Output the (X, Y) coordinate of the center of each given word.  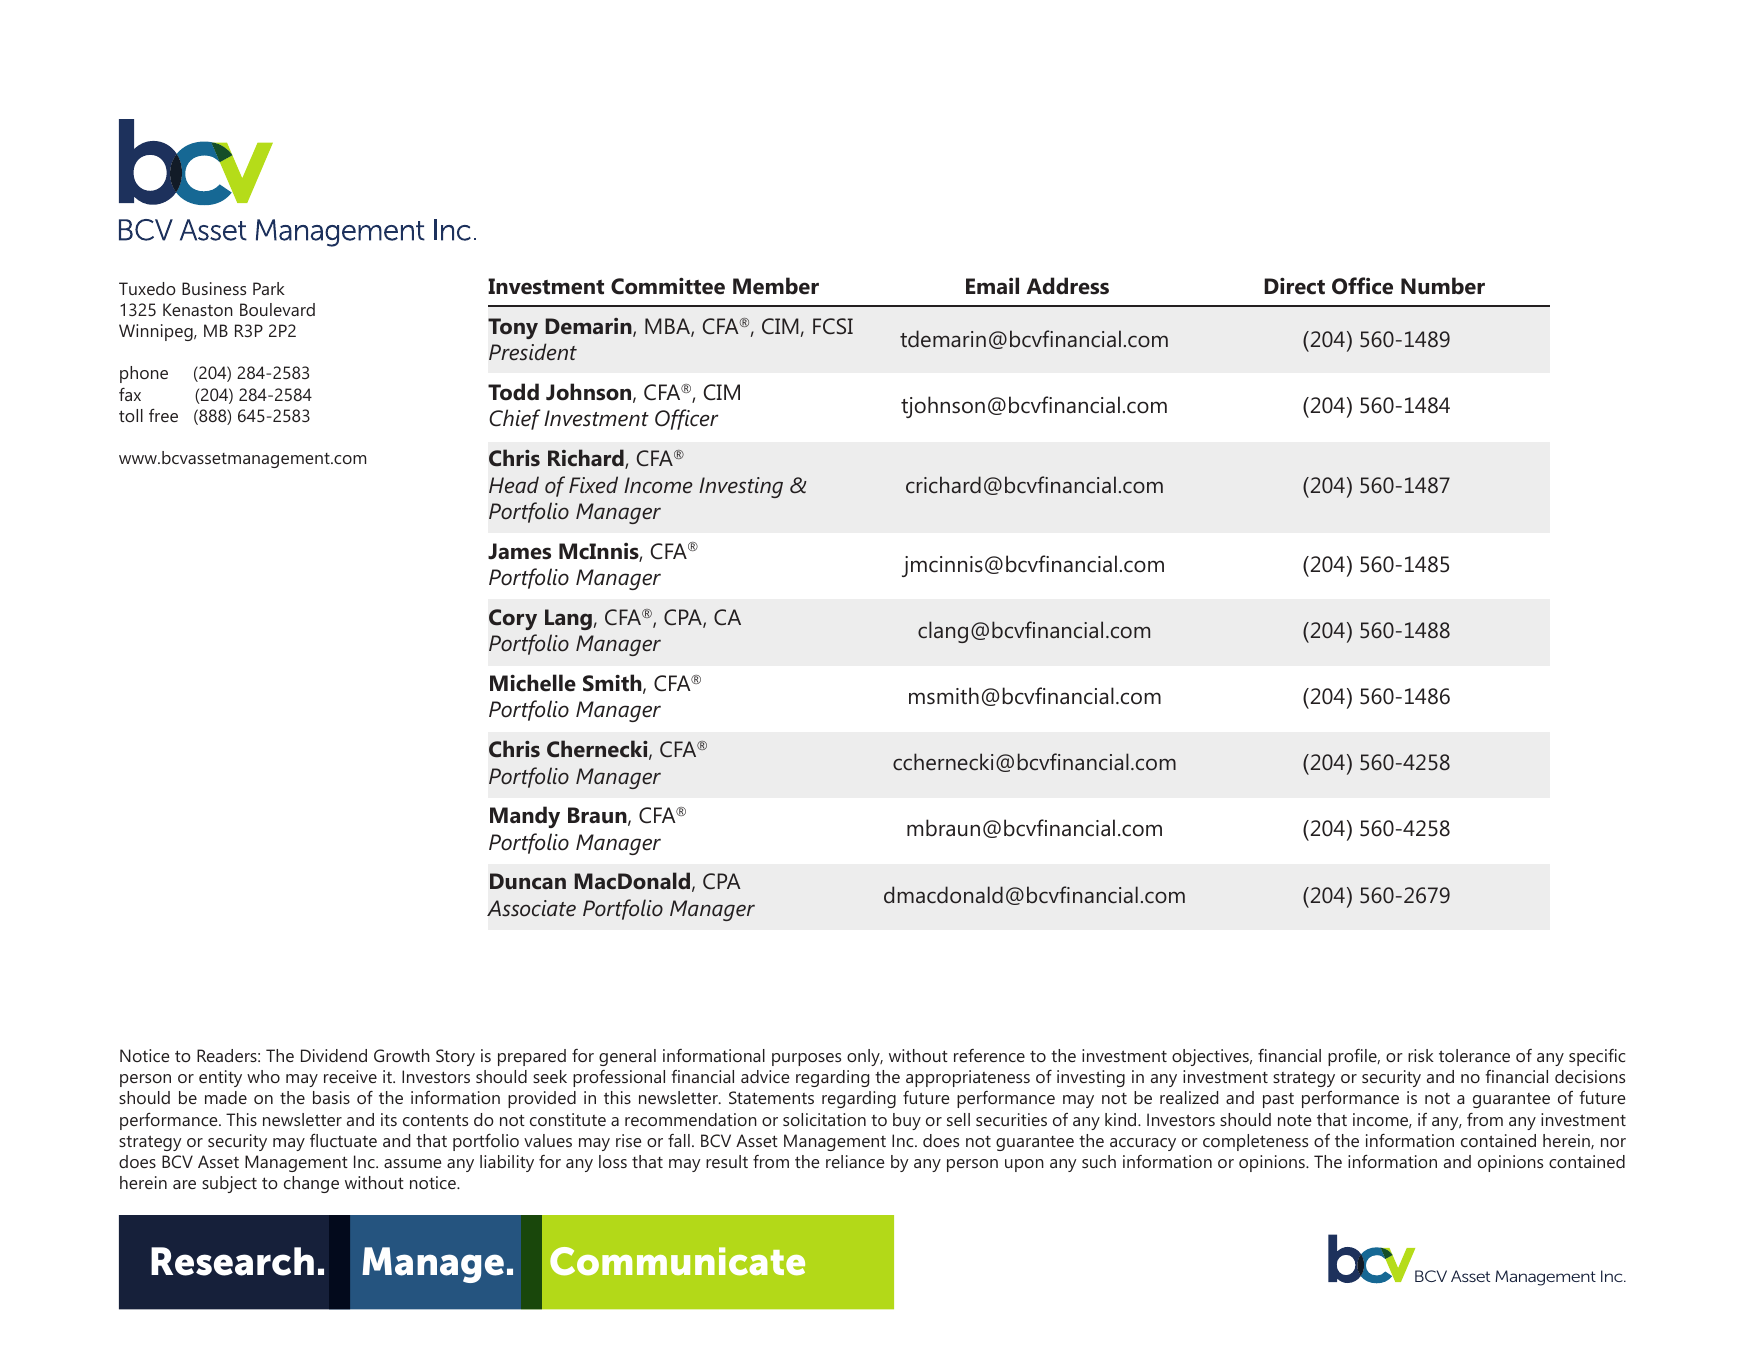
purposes (806, 1059)
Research (232, 1261)
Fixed (593, 484)
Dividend (334, 1055)
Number (1443, 286)
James (519, 551)
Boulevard (277, 309)
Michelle (533, 683)
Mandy (525, 817)
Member (776, 286)
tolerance (1474, 1055)
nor (1613, 1142)
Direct (1294, 286)
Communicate (677, 1261)
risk (1421, 1055)
